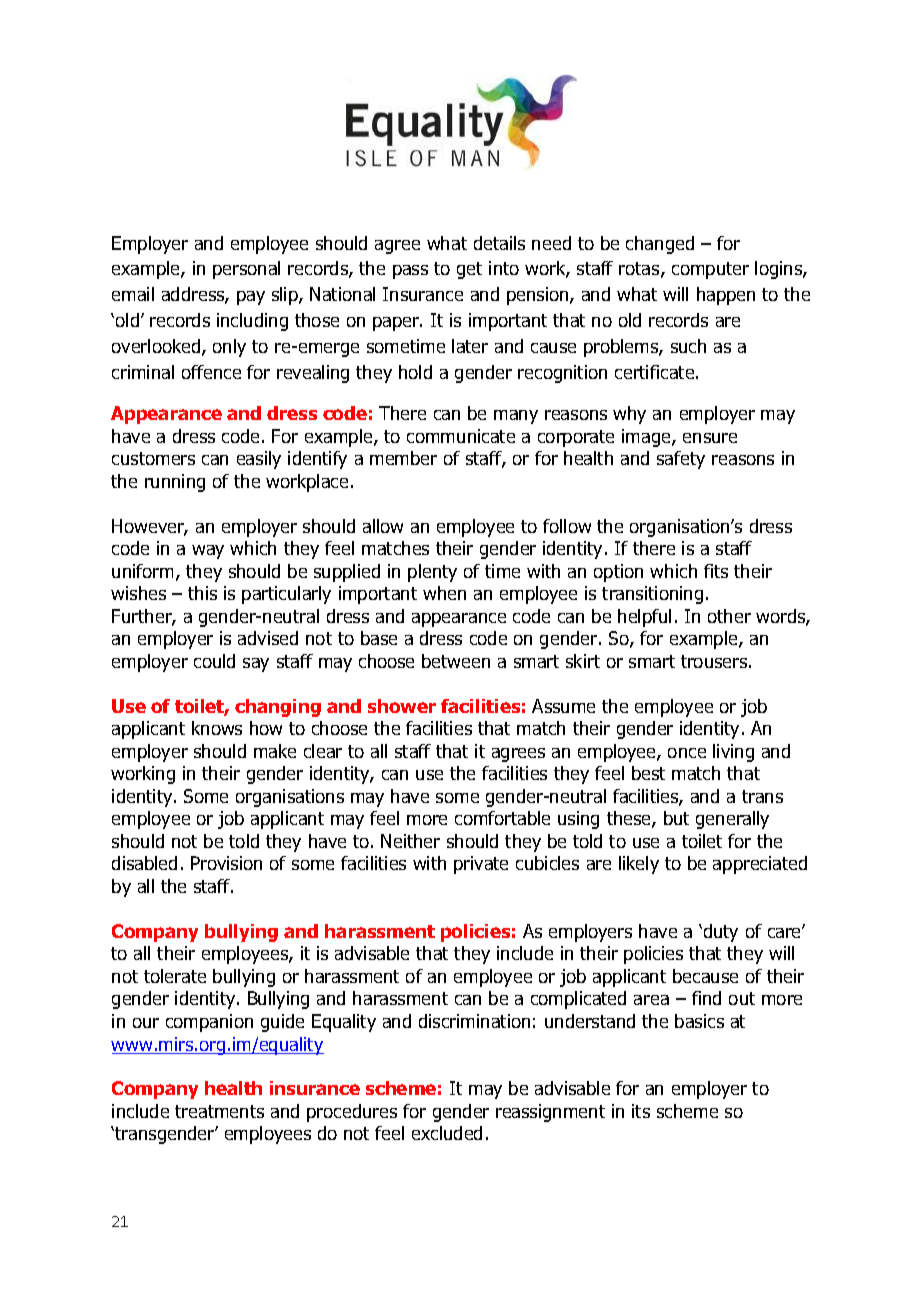 This image has width=924, height=1308. I want to click on get, so click(469, 270).
